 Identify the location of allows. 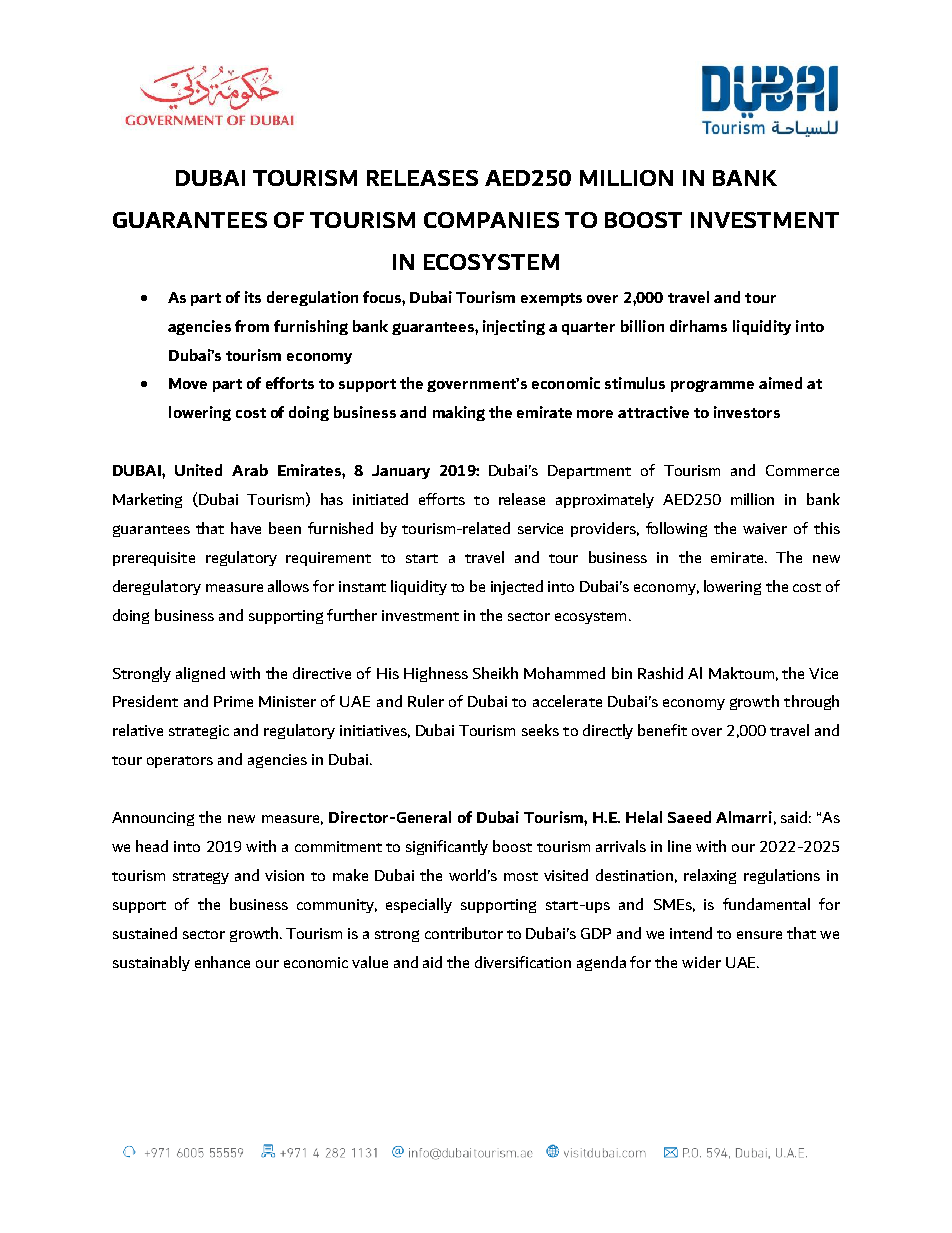
(288, 586).
